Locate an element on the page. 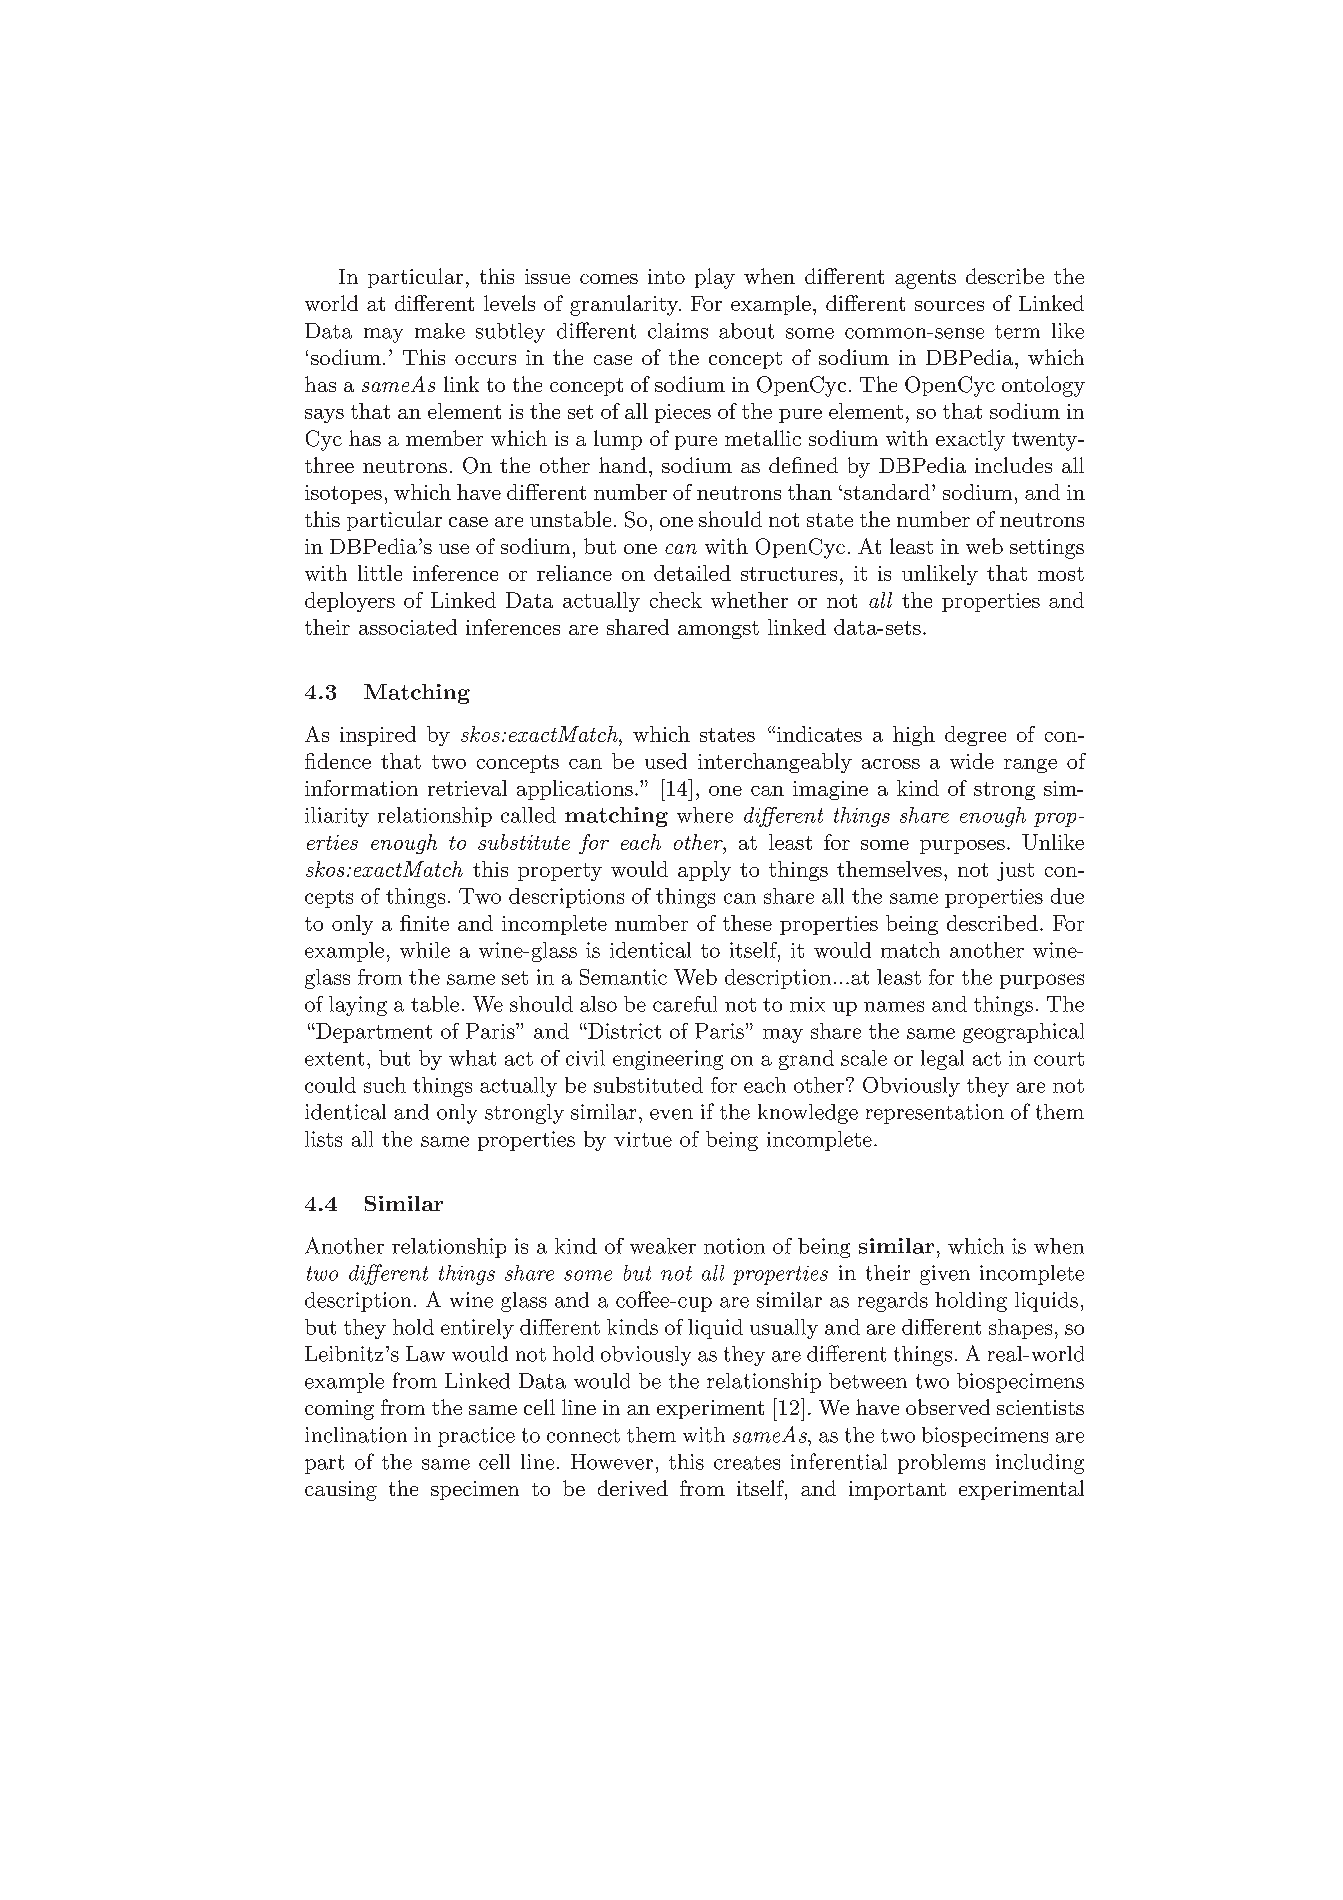 The image size is (1343, 1900). representation is located at coordinates (935, 1114).
